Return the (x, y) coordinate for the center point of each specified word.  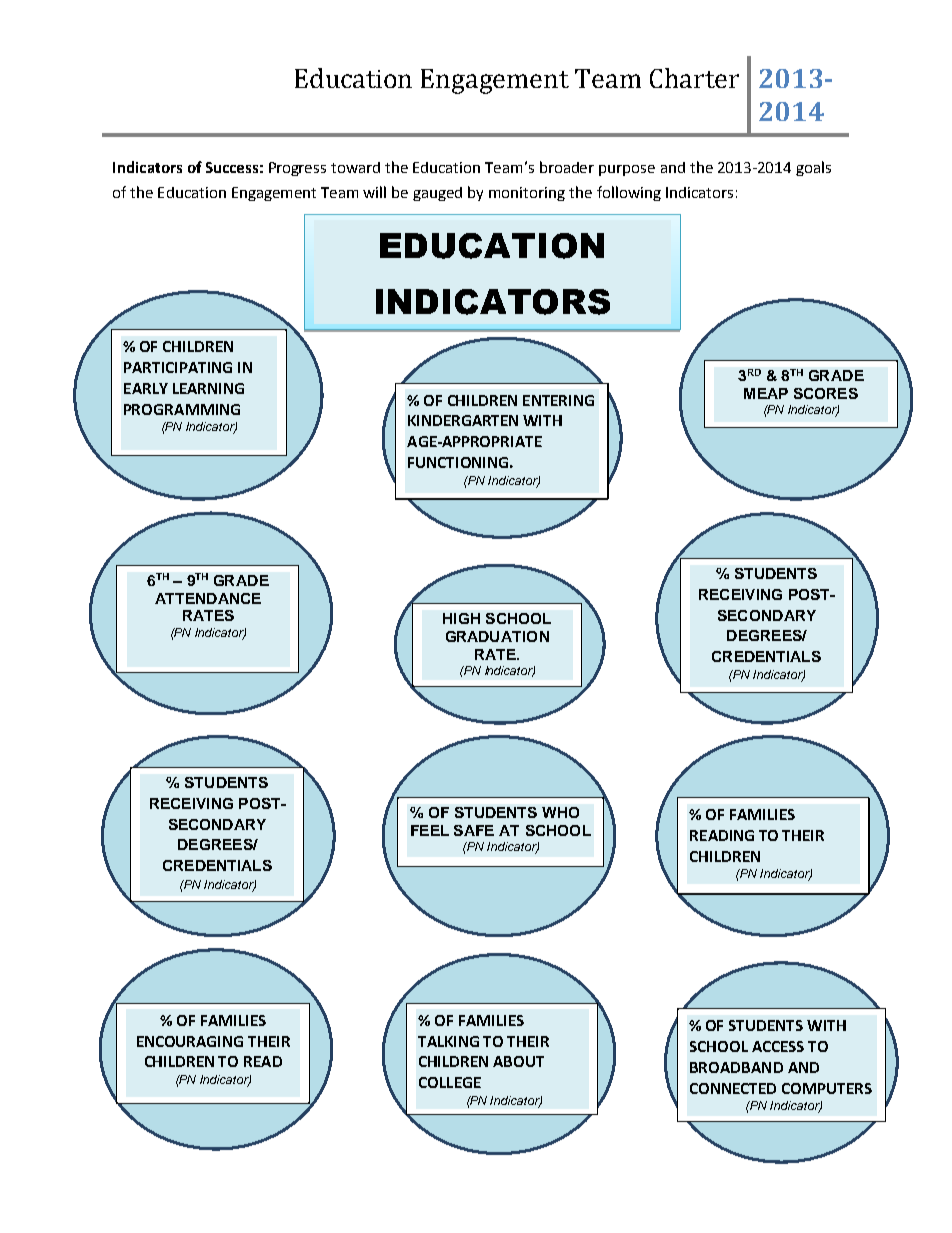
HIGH (461, 618)
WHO (560, 812)
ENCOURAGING (190, 1041)
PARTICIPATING (178, 367)
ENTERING (558, 400)
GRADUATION (497, 636)
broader (567, 167)
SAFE (474, 830)
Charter (694, 78)
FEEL (430, 830)
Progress (297, 169)
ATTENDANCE (208, 598)
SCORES (826, 393)
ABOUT (518, 1061)
